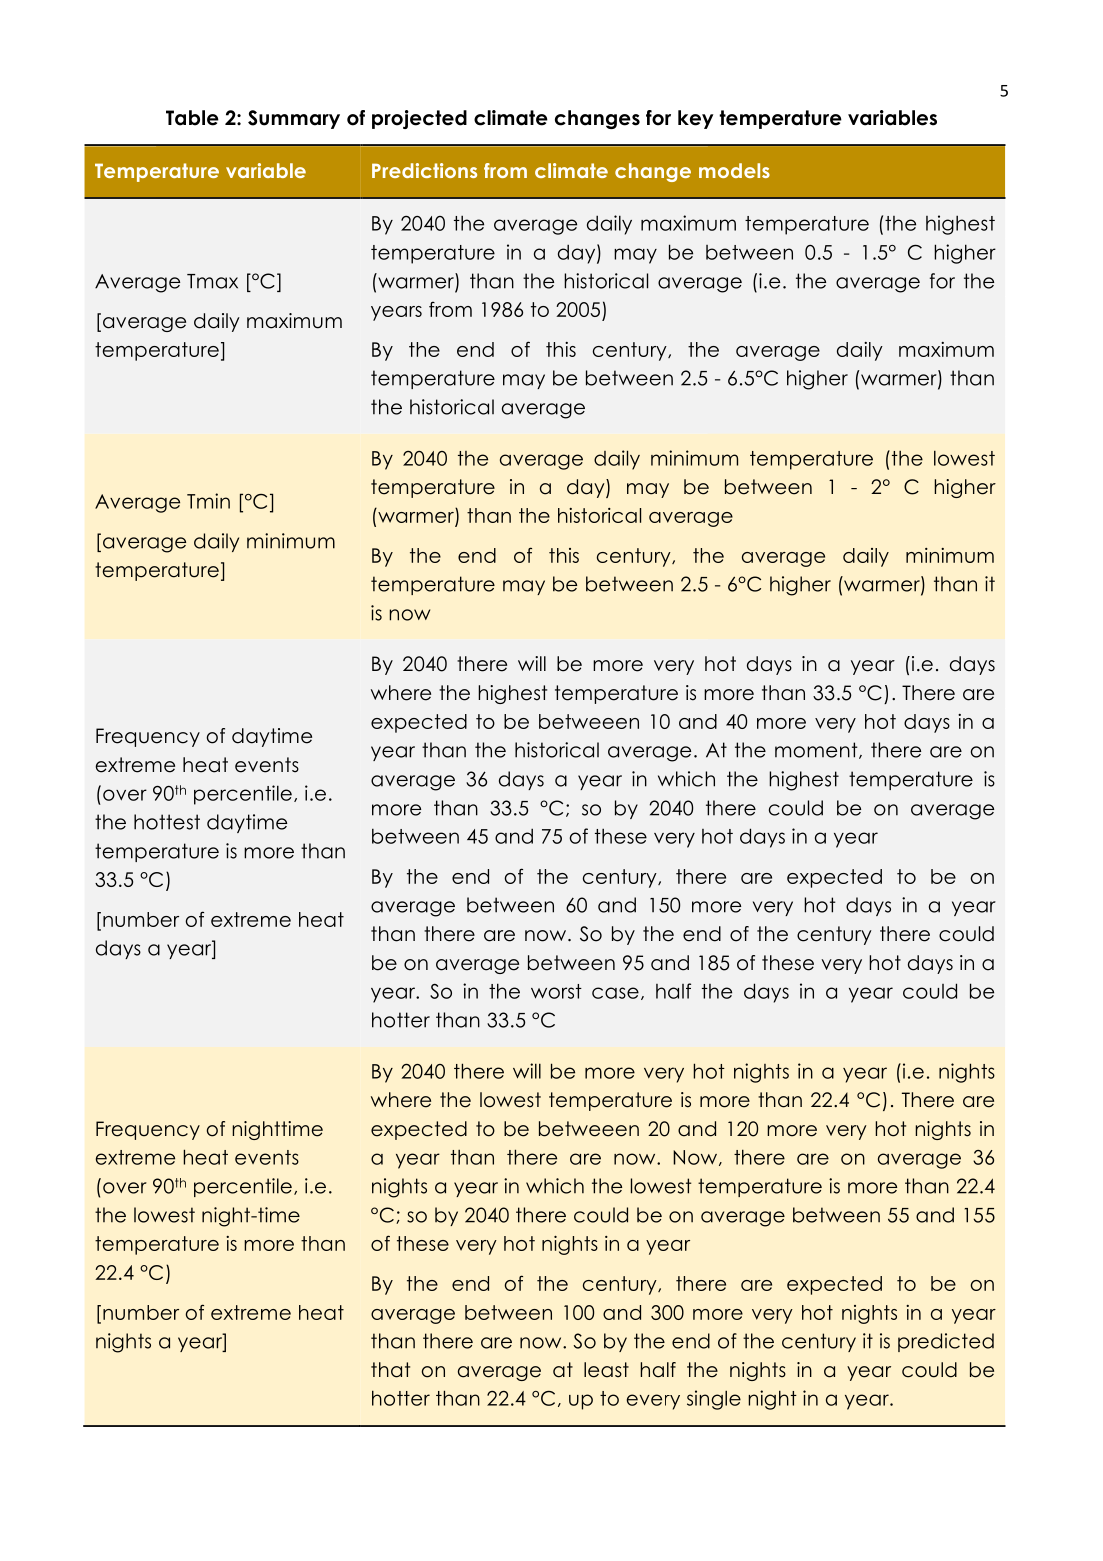 This document has height=1561, width=1103. What do you see at coordinates (192, 118) in the document?
I see `Table` at bounding box center [192, 118].
